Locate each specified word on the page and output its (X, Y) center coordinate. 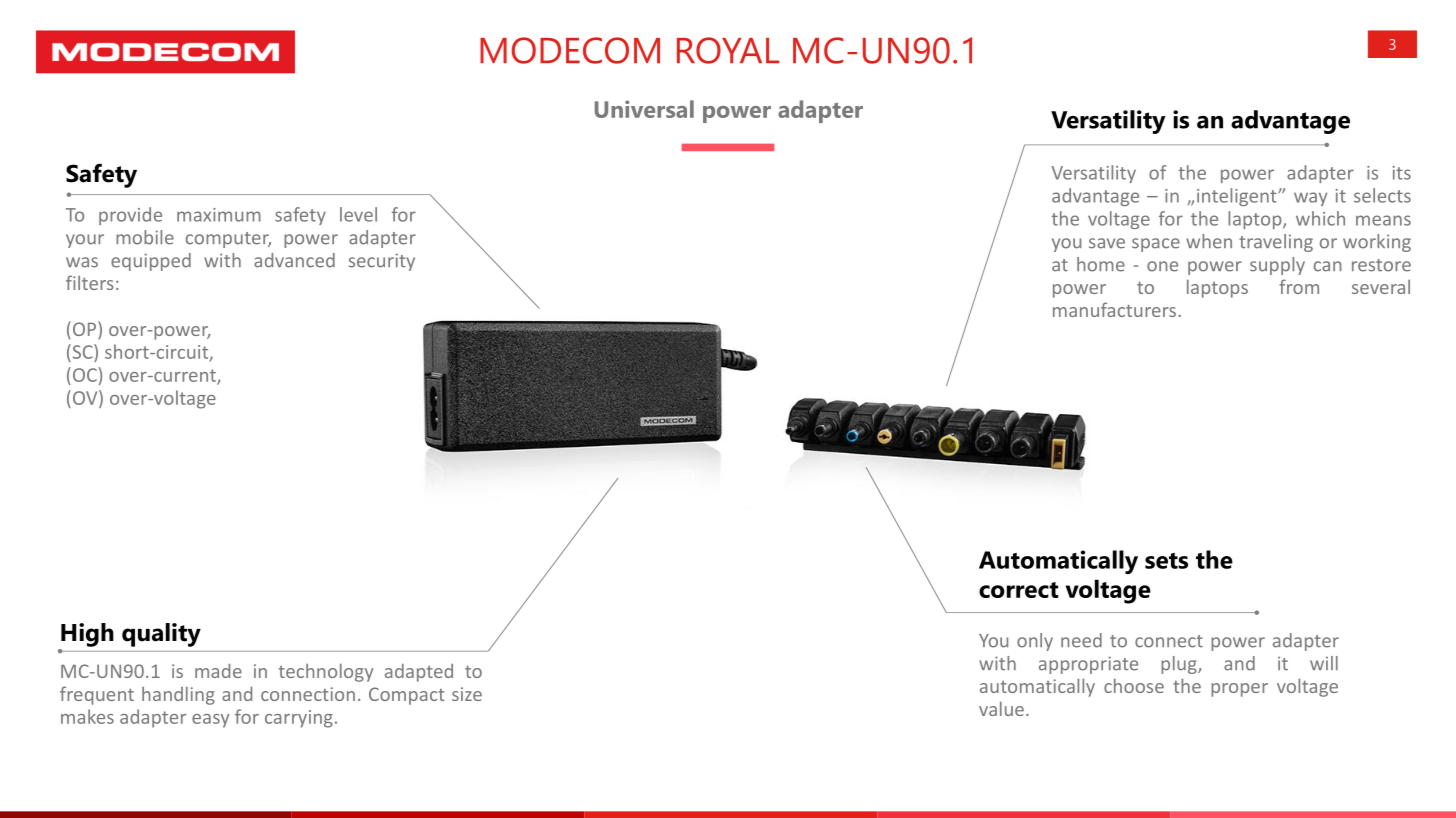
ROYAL (728, 50)
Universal (644, 109)
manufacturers (1116, 309)
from (1299, 286)
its (1402, 173)
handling (178, 695)
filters (90, 282)
